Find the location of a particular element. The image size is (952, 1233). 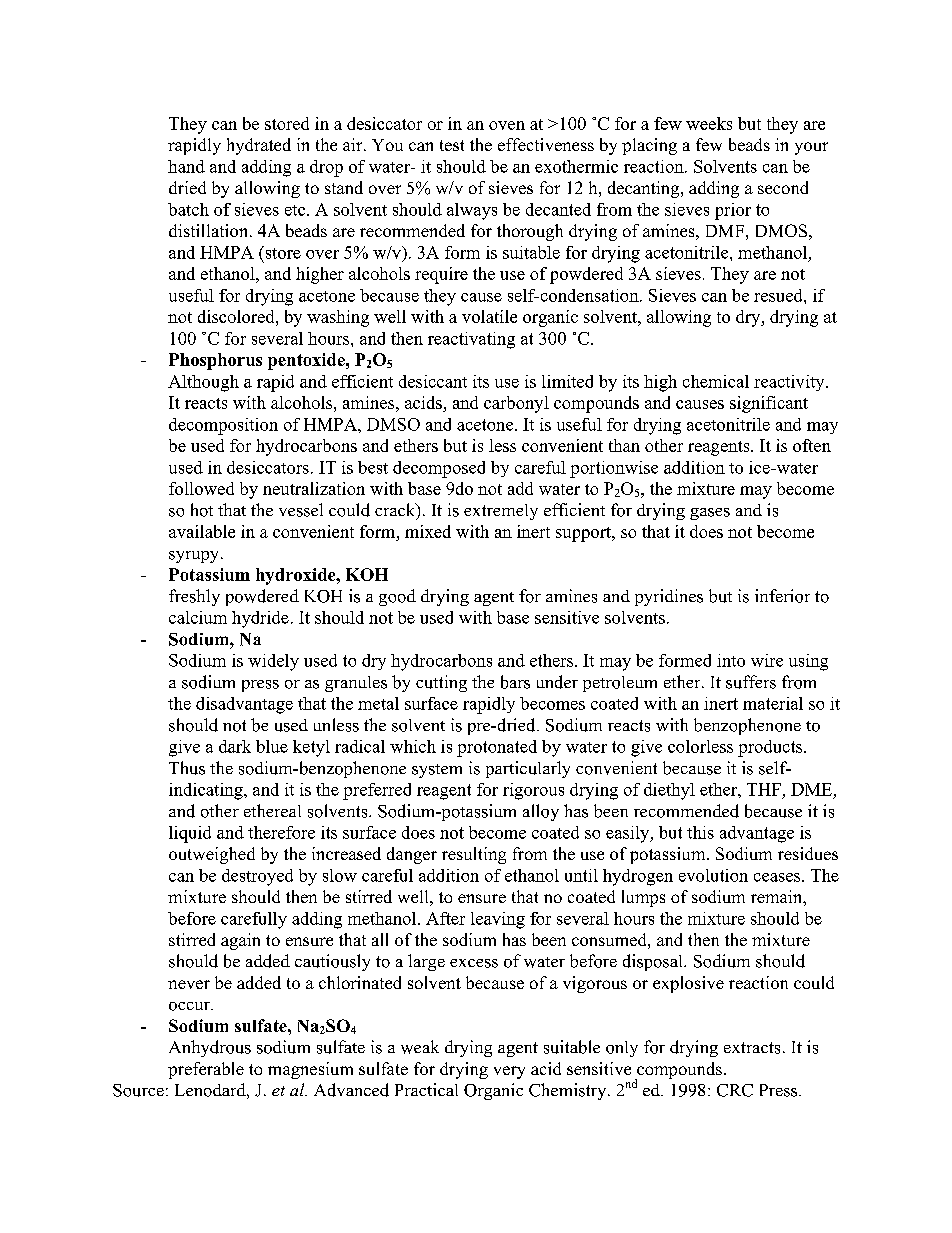

hand is located at coordinates (186, 166).
